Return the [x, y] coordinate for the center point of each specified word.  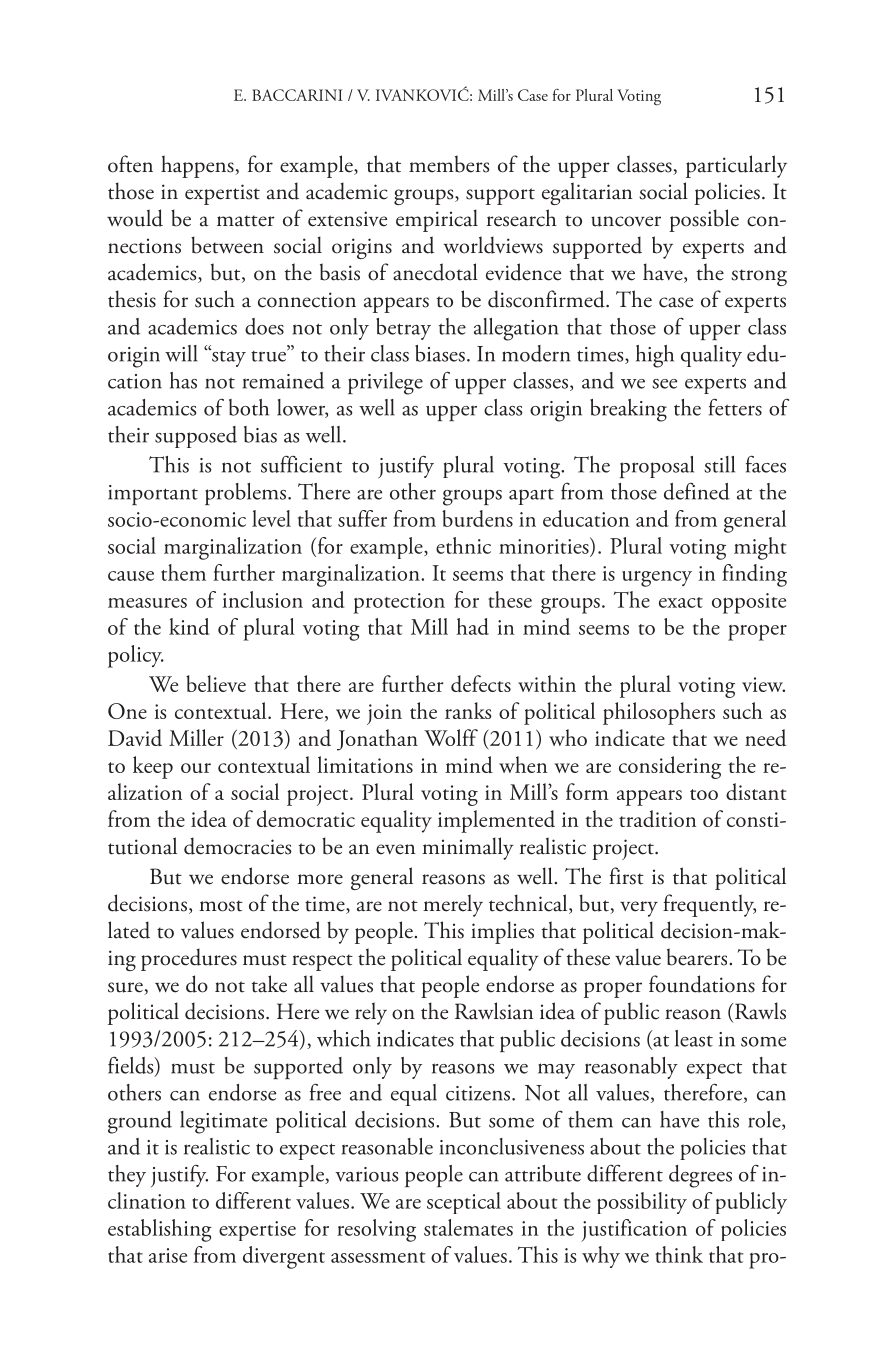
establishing [160, 1230]
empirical [437, 220]
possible [704, 220]
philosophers [659, 713]
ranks [468, 710]
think [679, 1254]
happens [198, 166]
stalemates [468, 1227]
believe [216, 683]
